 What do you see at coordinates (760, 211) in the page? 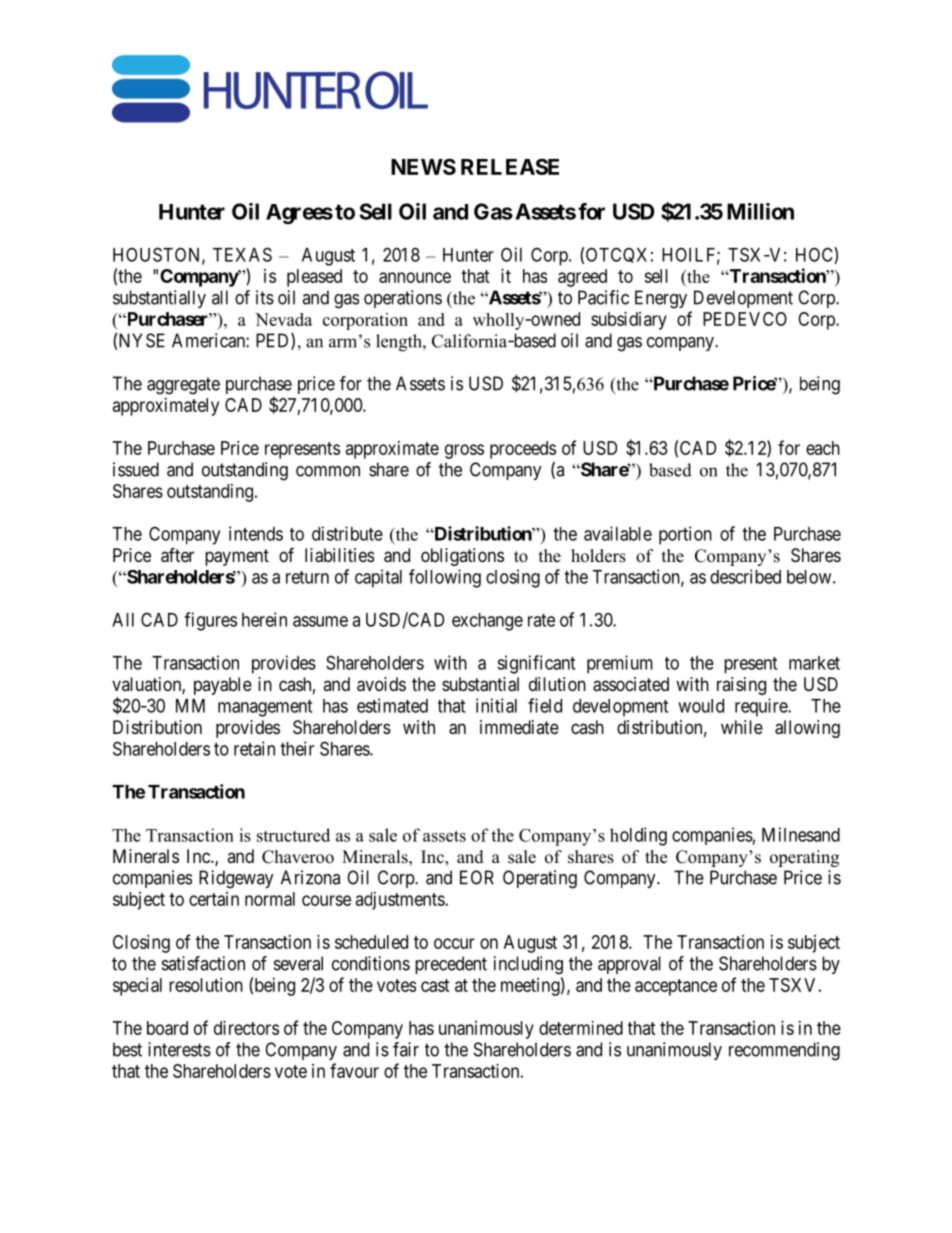
I see `Million` at bounding box center [760, 211].
